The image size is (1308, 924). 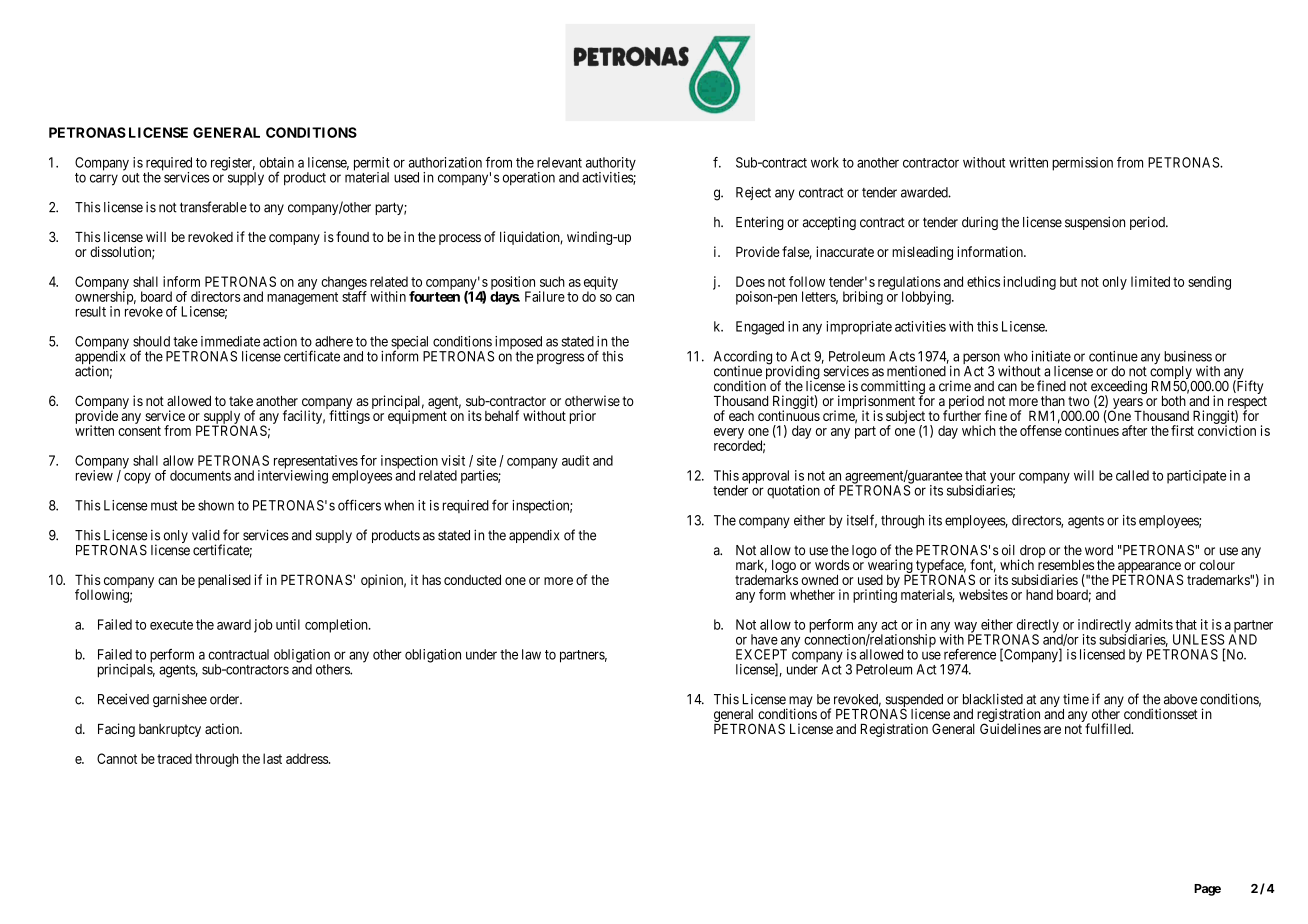 What do you see at coordinates (213, 207) in the screenshot?
I see `transferable` at bounding box center [213, 207].
